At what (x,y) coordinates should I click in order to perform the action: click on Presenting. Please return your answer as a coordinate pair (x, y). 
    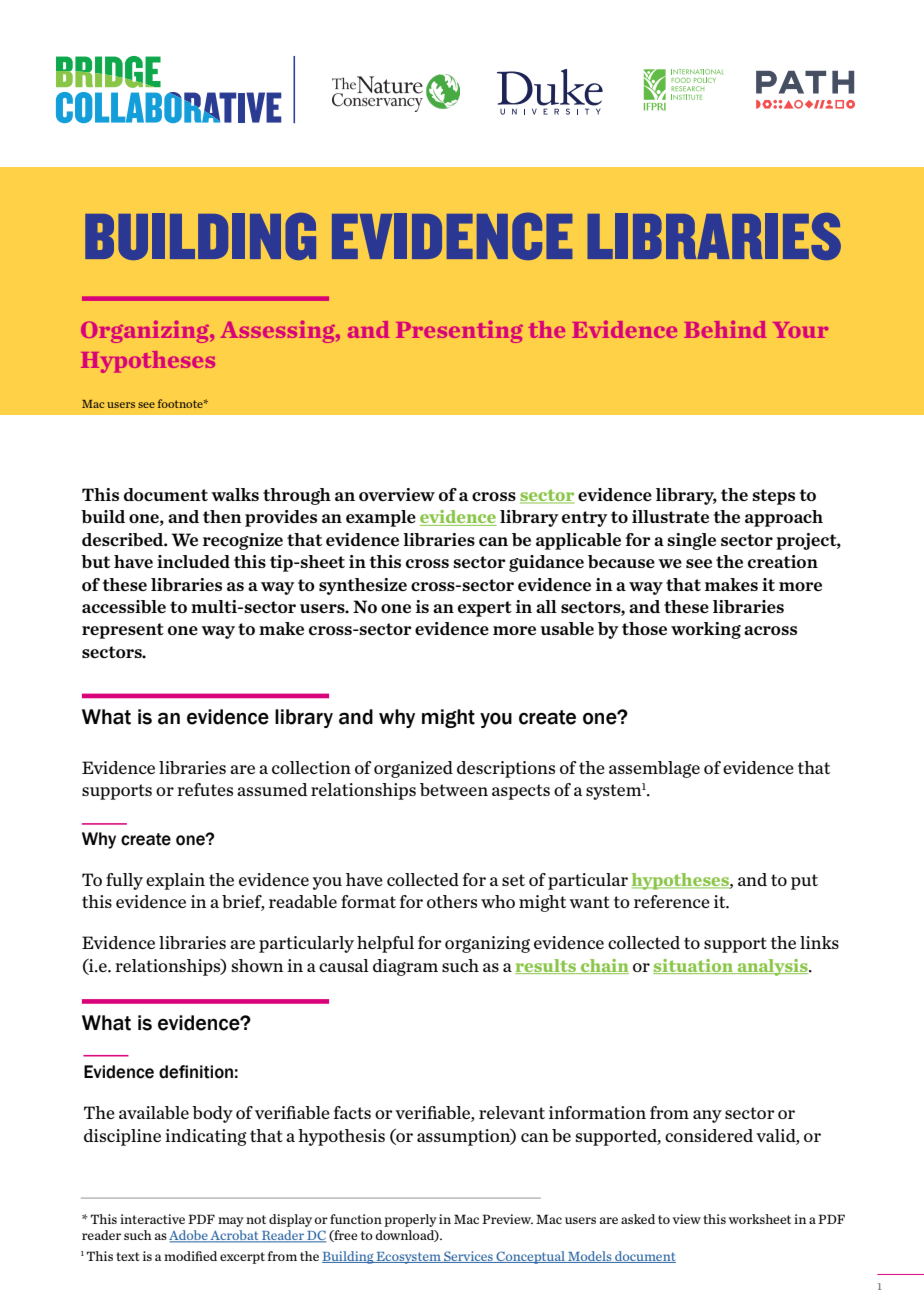
    Looking at the image, I should click on (459, 332).
